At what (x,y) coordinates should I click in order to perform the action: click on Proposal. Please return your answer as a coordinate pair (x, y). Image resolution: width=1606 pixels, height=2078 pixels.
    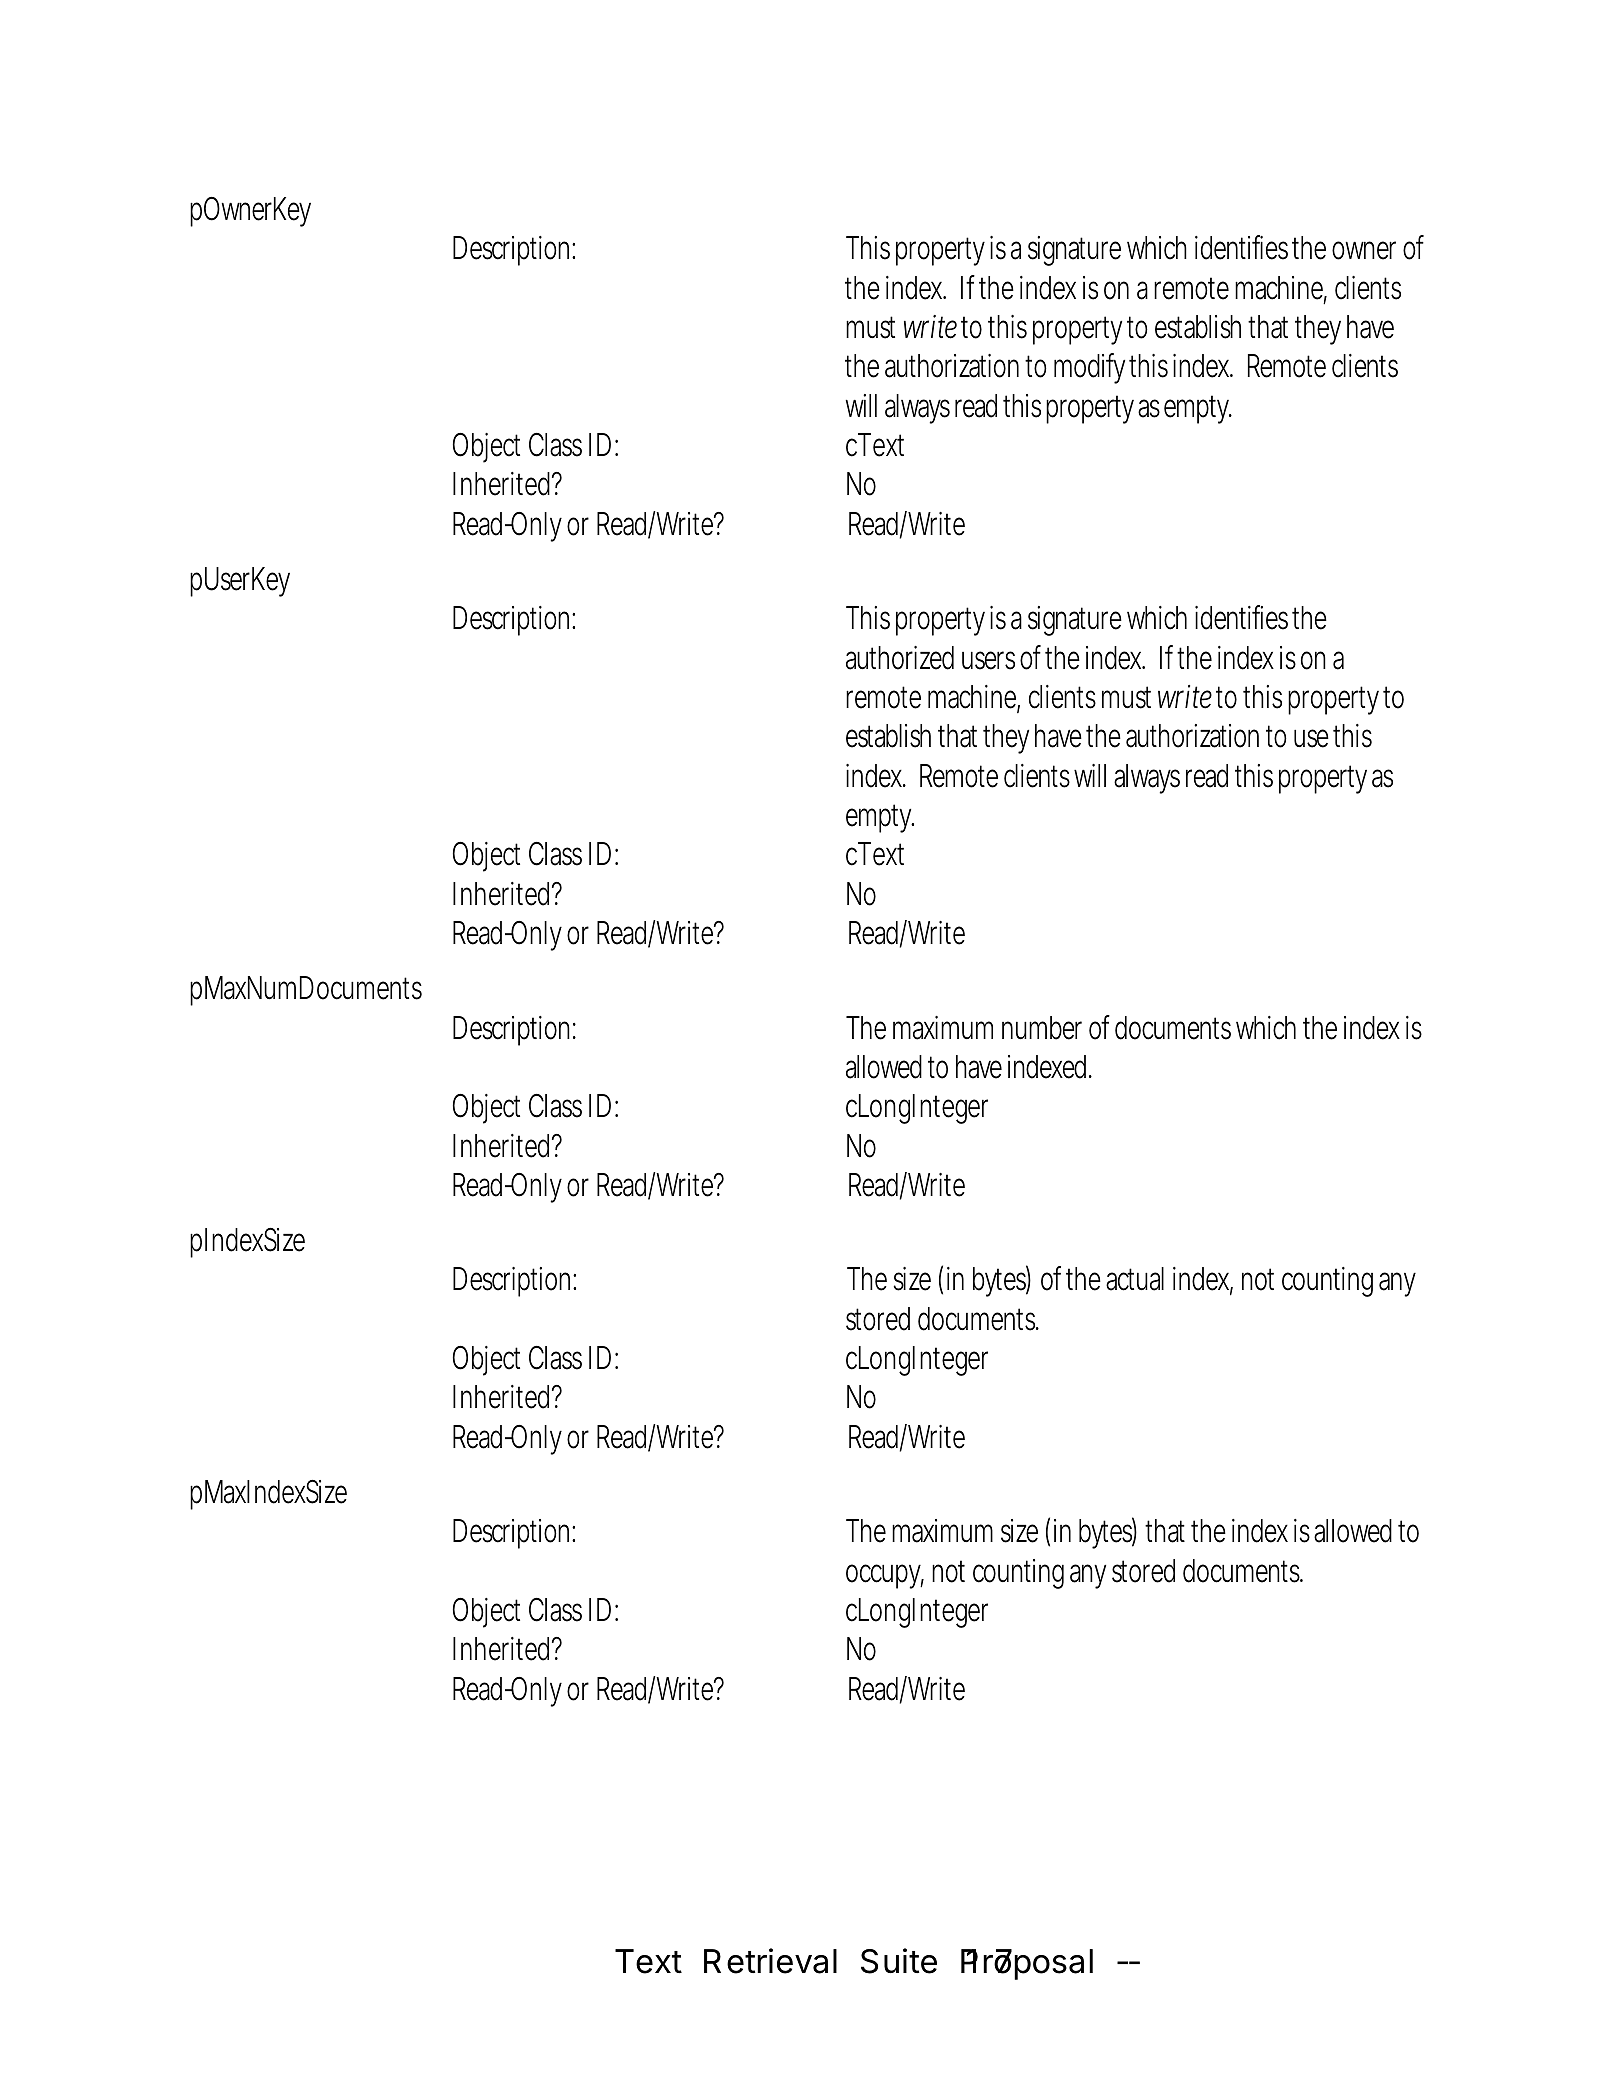
    Looking at the image, I should click on (1027, 1964).
